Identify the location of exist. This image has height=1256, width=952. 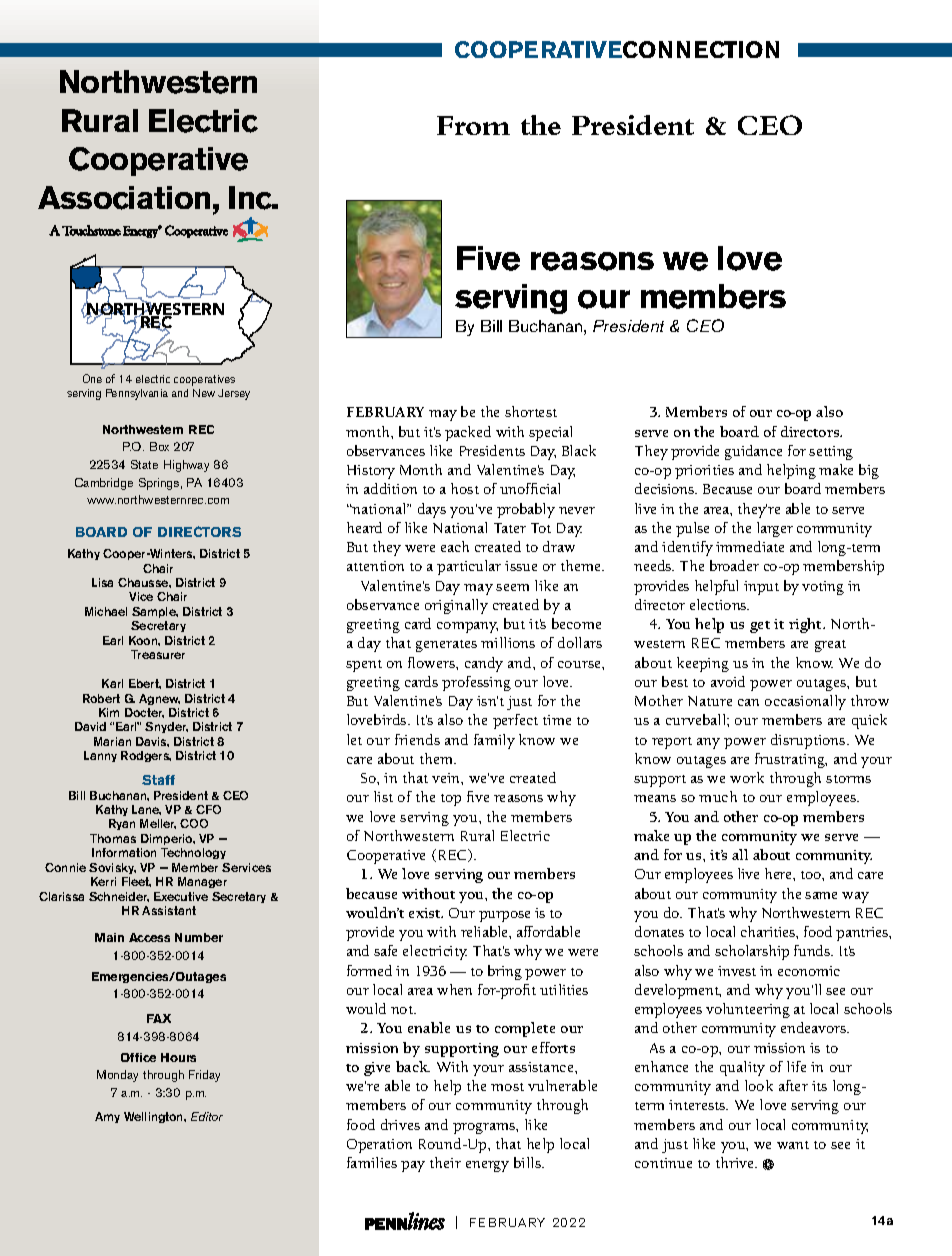
(426, 913).
